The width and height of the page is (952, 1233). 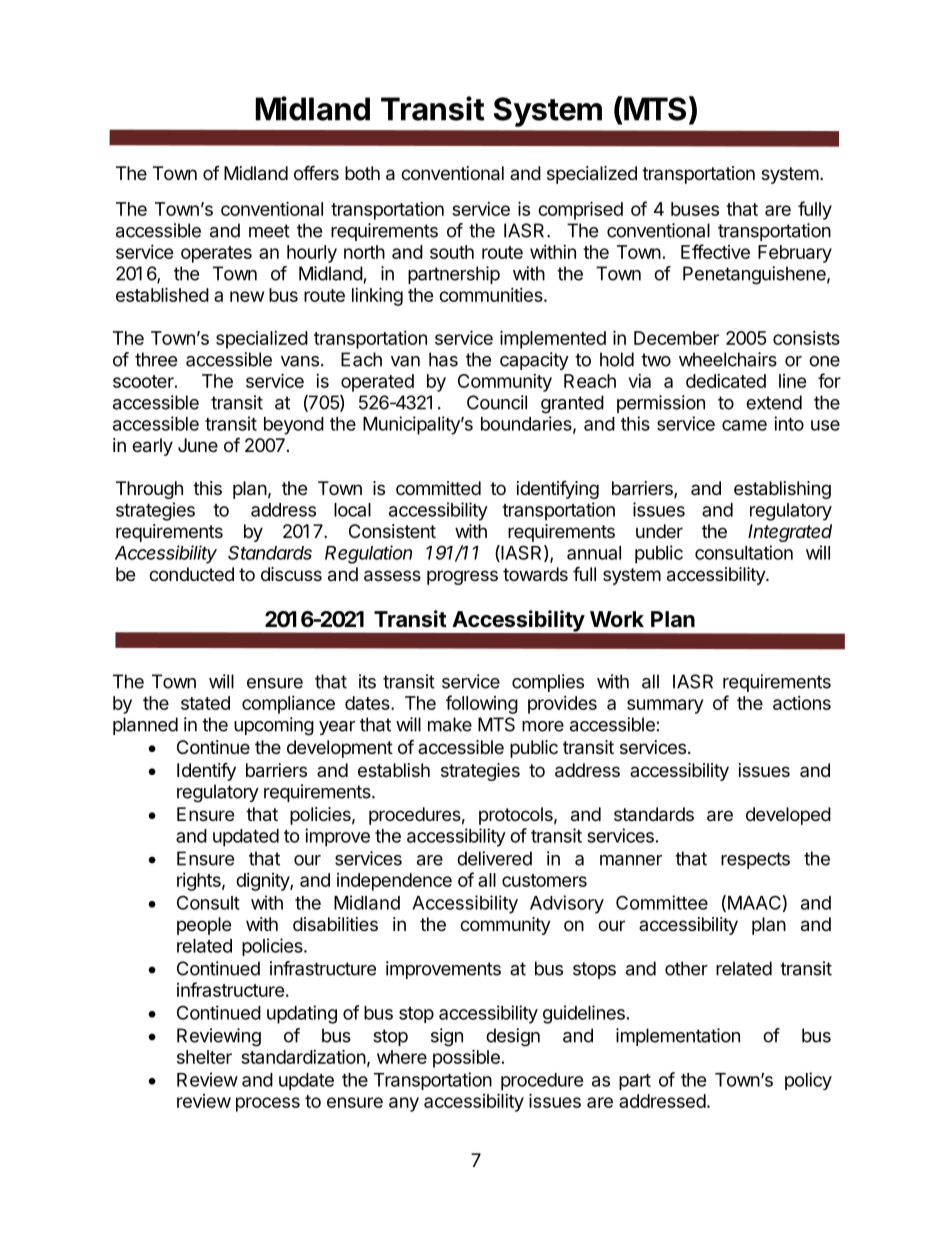 I want to click on dignity, so click(x=263, y=882).
